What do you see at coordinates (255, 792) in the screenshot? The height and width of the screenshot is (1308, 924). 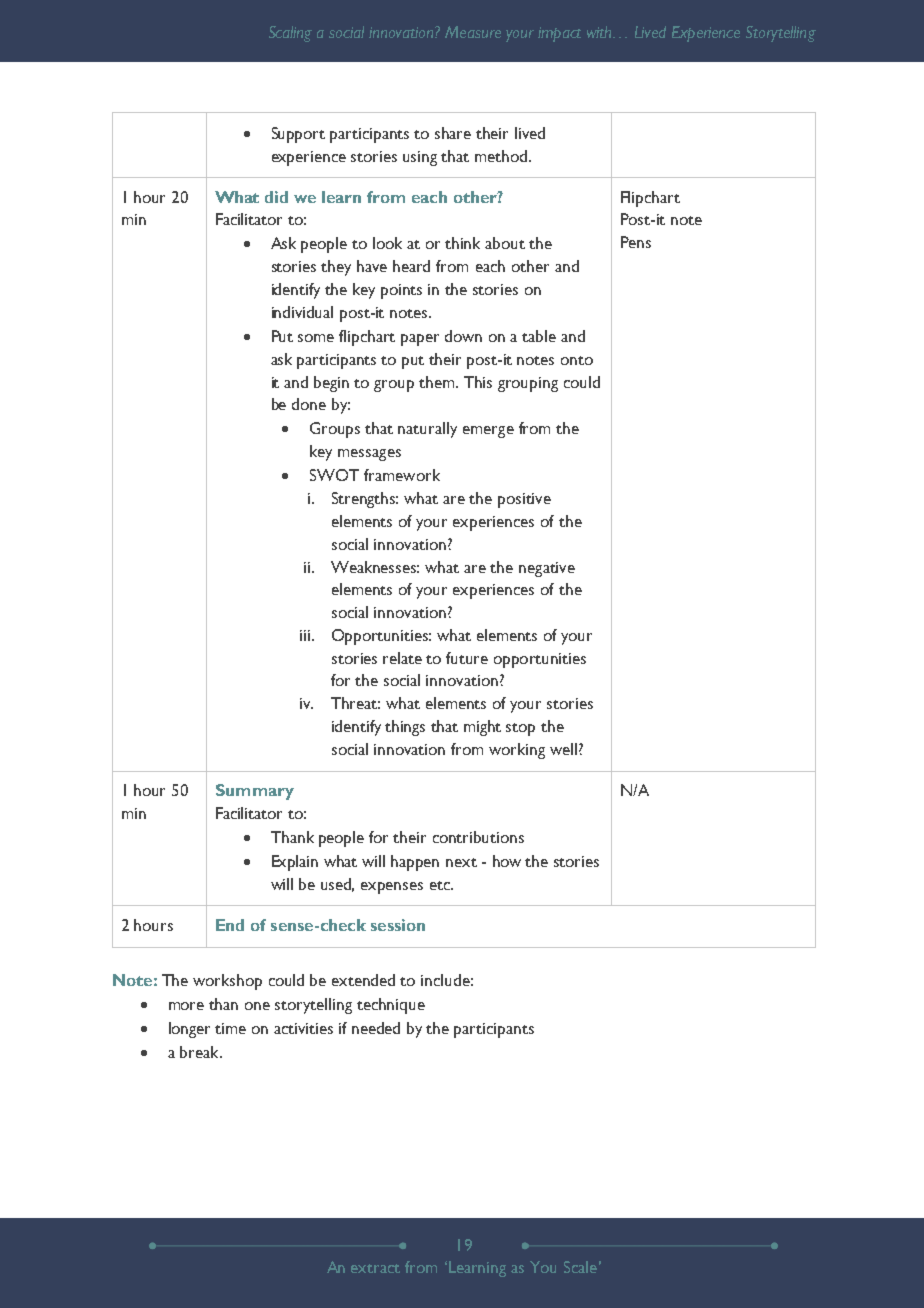 I see `Summary` at bounding box center [255, 792].
